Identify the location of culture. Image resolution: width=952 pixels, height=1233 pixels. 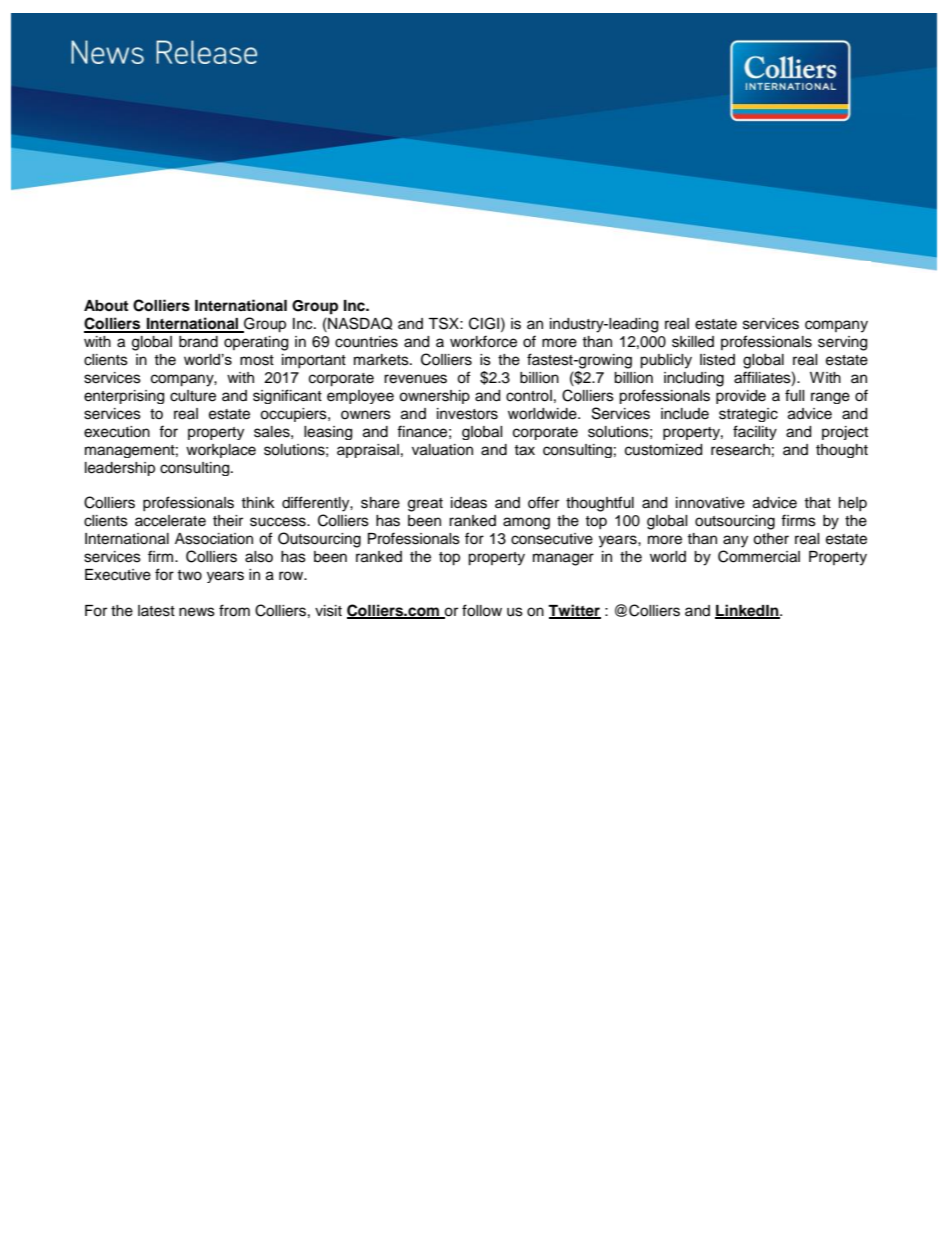
(193, 396).
